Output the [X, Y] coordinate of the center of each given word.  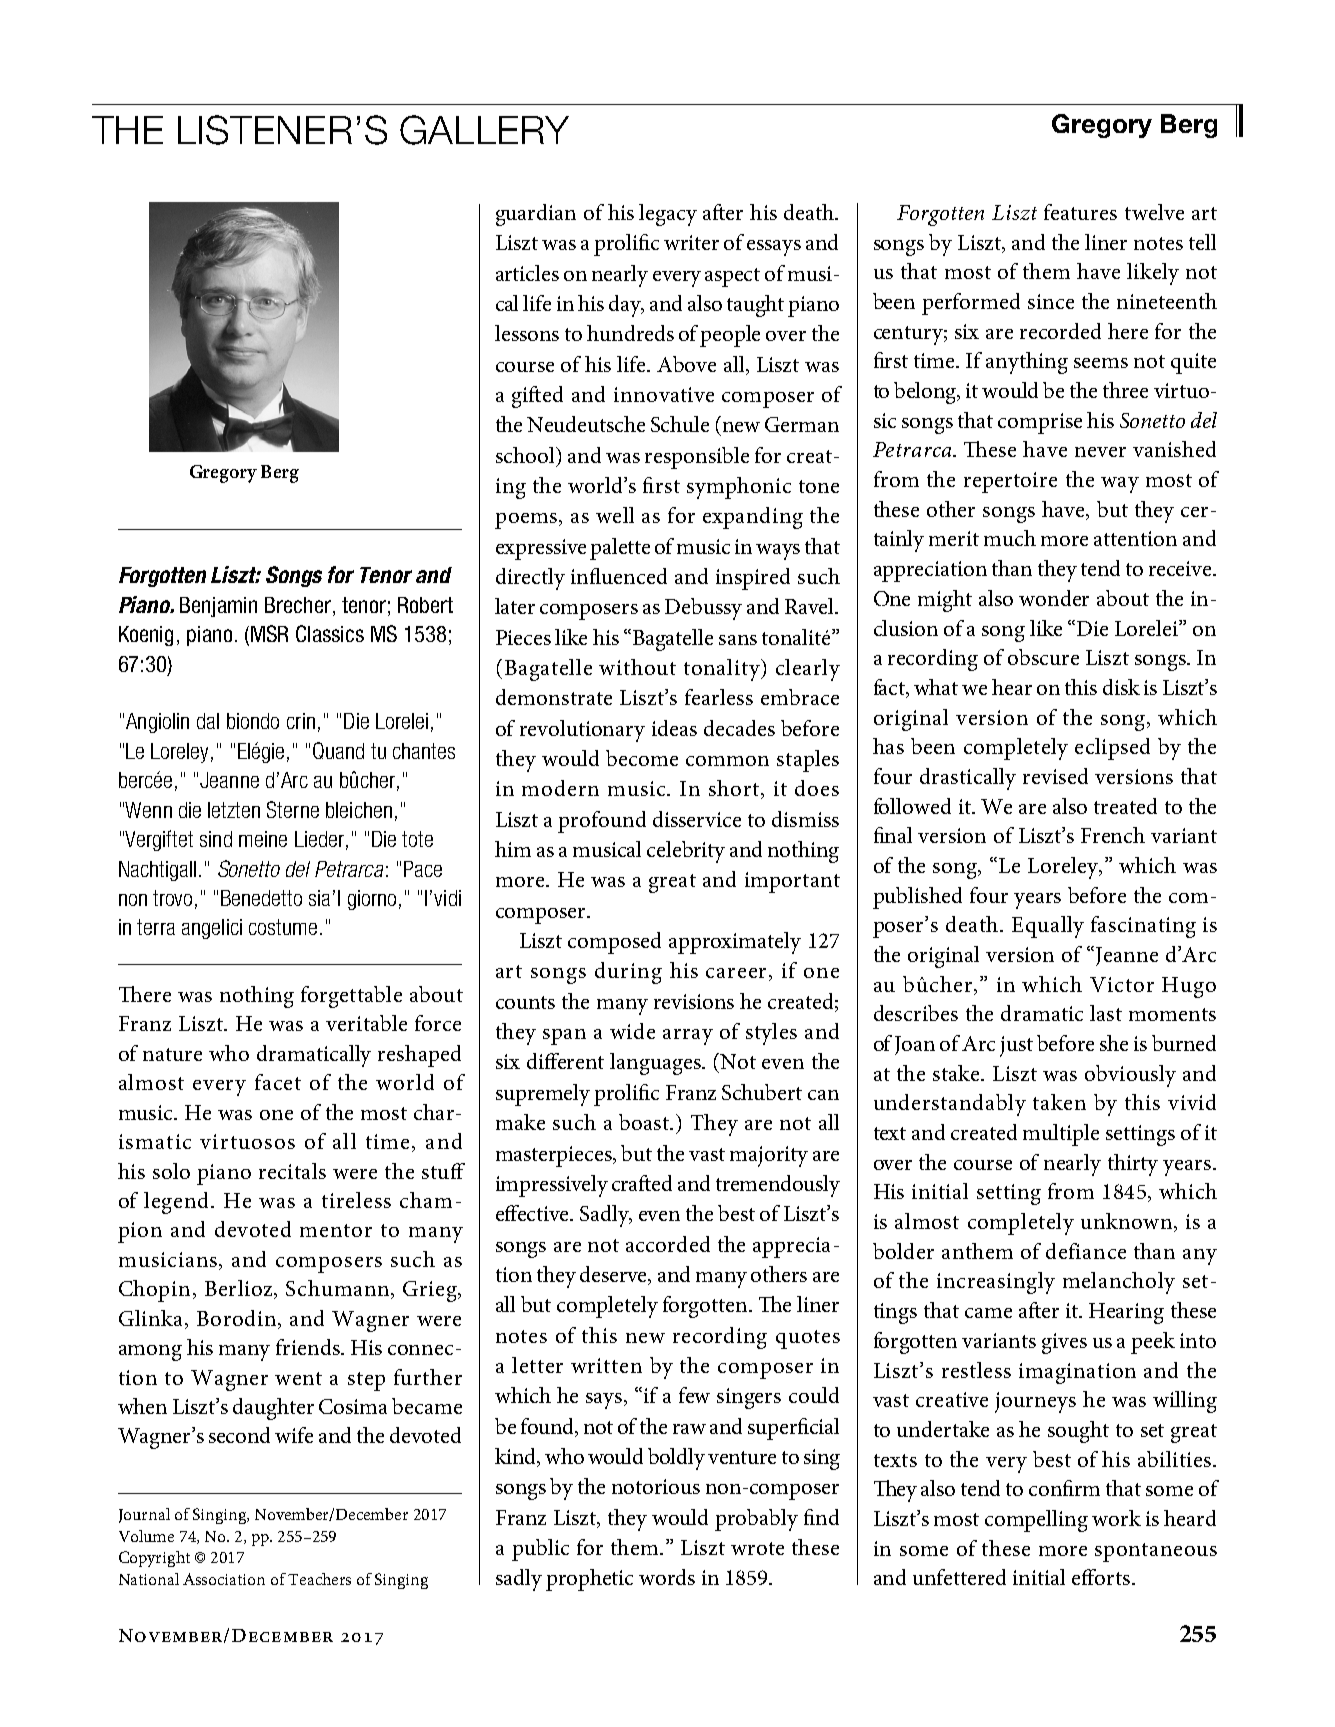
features [1080, 212]
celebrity [686, 852]
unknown [1126, 1221]
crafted [642, 1183]
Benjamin [218, 607]
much [1010, 538]
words [667, 1577]
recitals [292, 1171]
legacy [668, 215]
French [1113, 835]
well [615, 515]
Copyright [154, 1559]
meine [263, 839]
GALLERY [484, 130]
